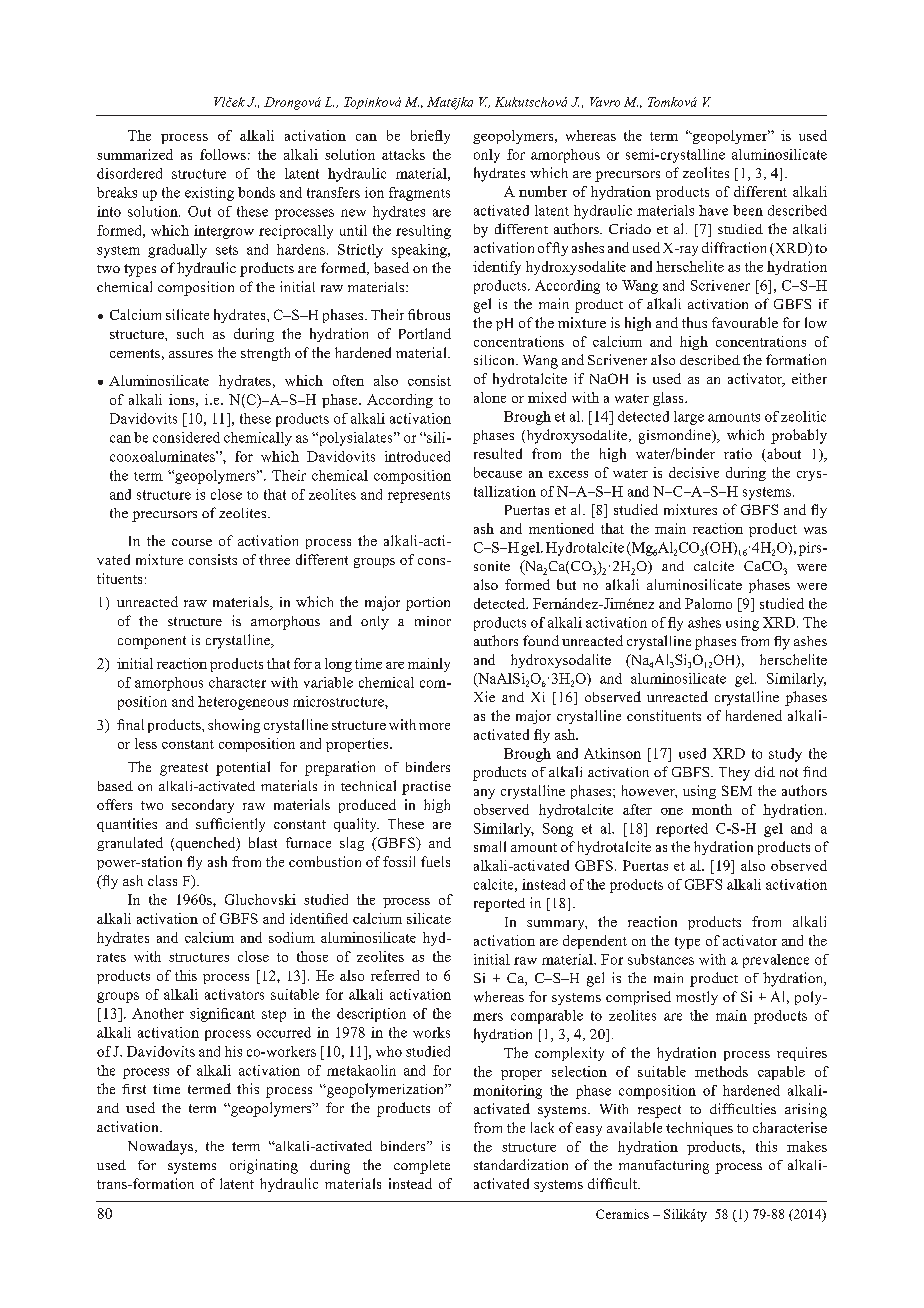  I want to click on follows, so click(223, 154).
